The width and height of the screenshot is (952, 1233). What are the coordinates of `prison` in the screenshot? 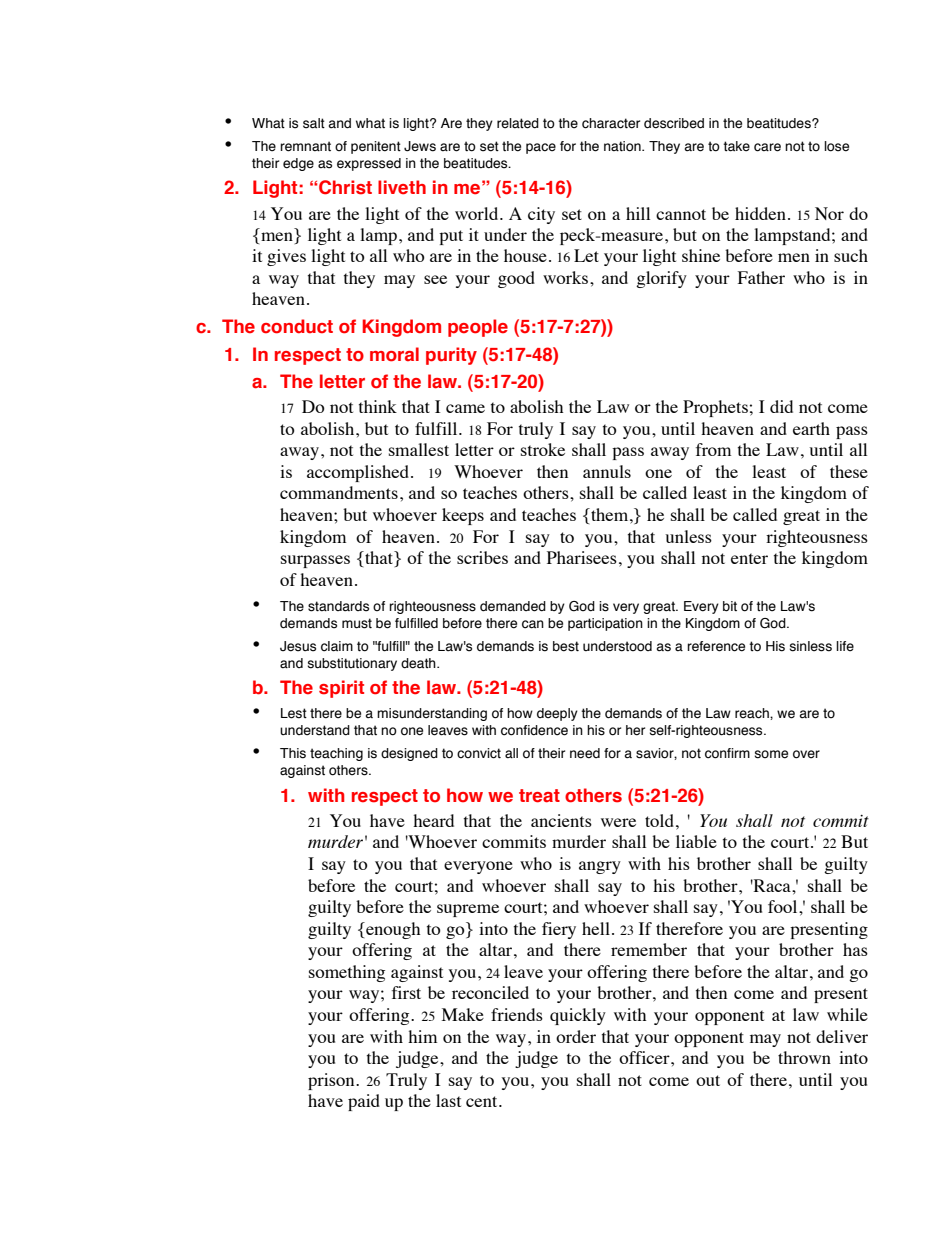 It's located at (332, 1081).
